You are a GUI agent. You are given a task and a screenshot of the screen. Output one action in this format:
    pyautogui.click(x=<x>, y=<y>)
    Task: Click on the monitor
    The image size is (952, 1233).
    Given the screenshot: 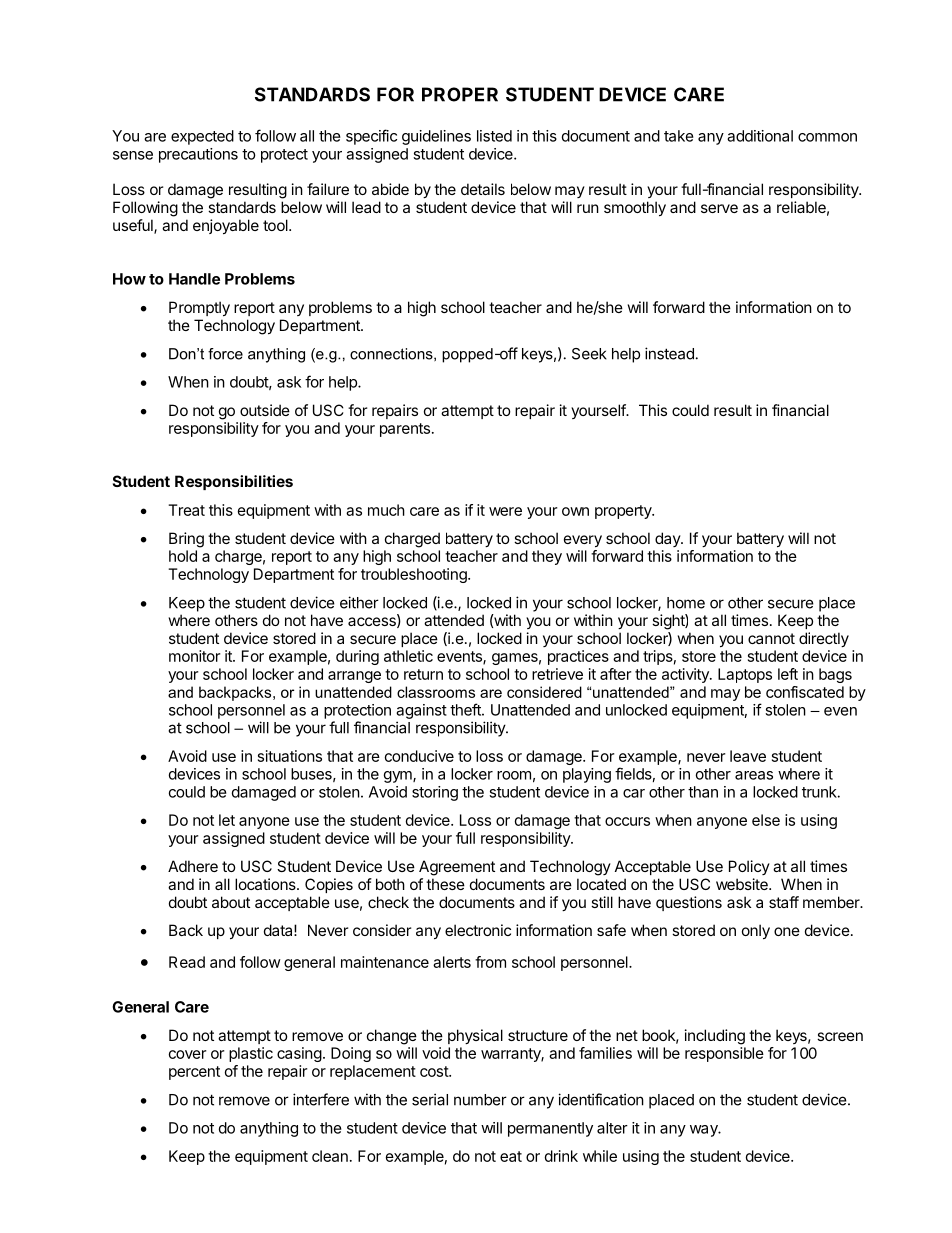 What is the action you would take?
    pyautogui.click(x=194, y=656)
